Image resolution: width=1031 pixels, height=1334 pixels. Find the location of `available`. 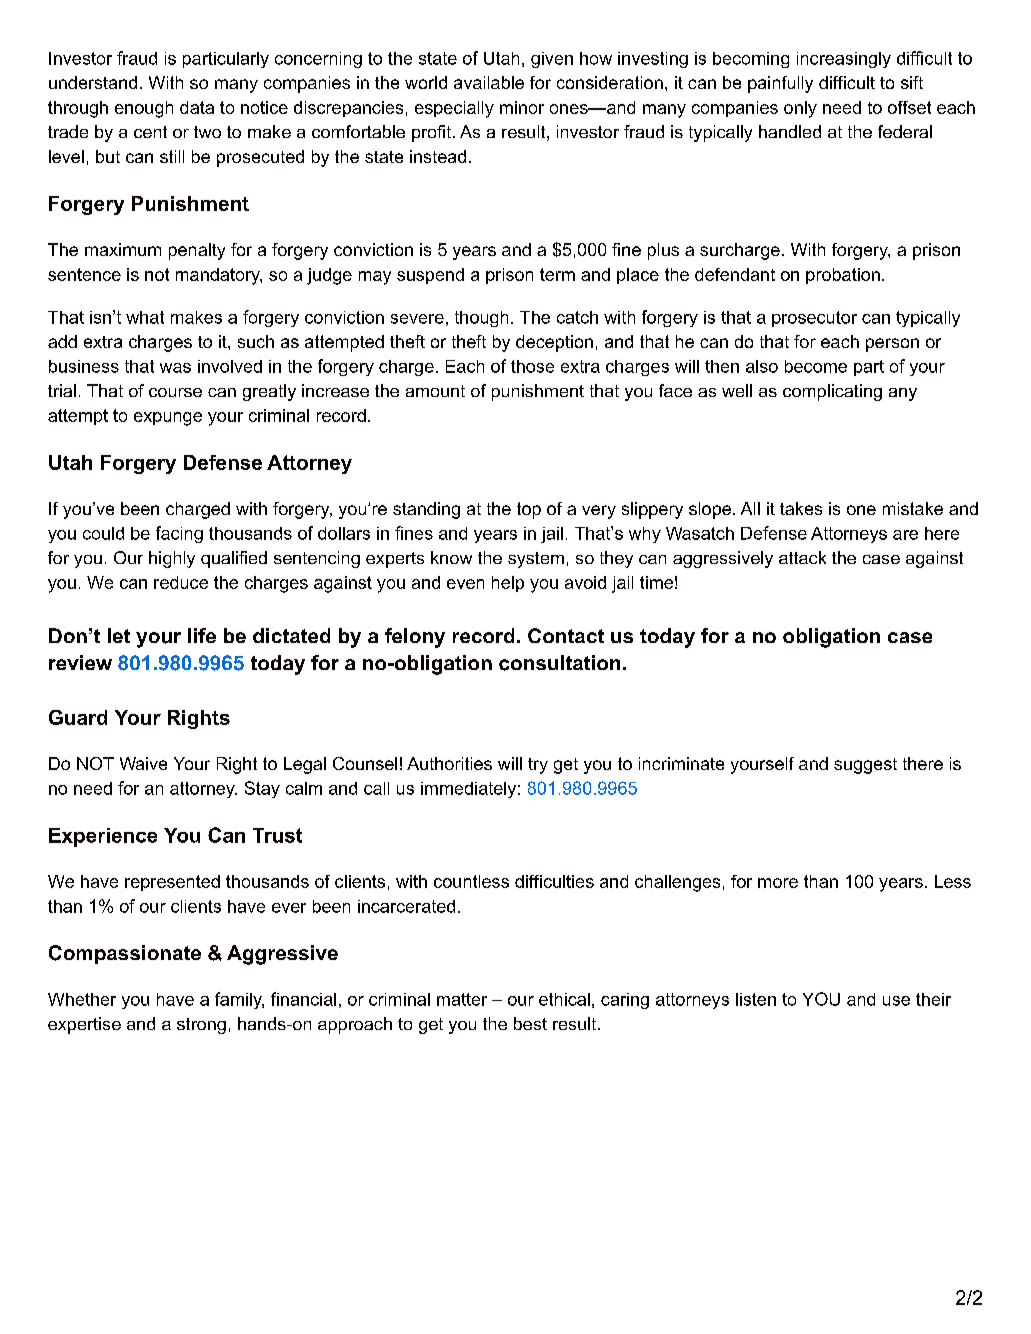

available is located at coordinates (489, 82).
